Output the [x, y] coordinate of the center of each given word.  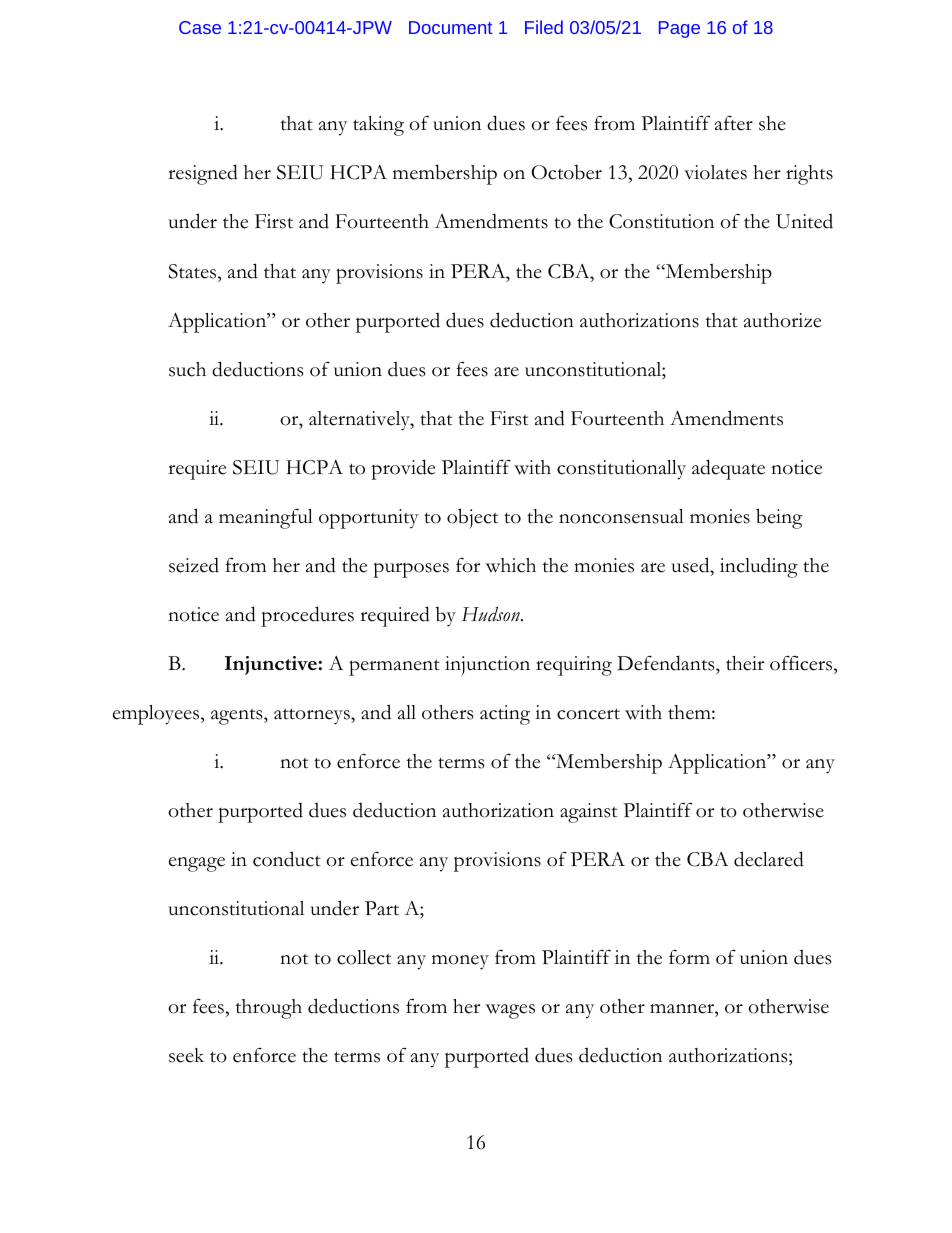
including [759, 567]
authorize [782, 320]
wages [510, 1011]
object [472, 518]
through [269, 1009]
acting [505, 715]
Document [450, 27]
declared [769, 859]
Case [200, 27]
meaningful [266, 519]
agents [238, 717]
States [194, 271]
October [566, 172]
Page [679, 29]
